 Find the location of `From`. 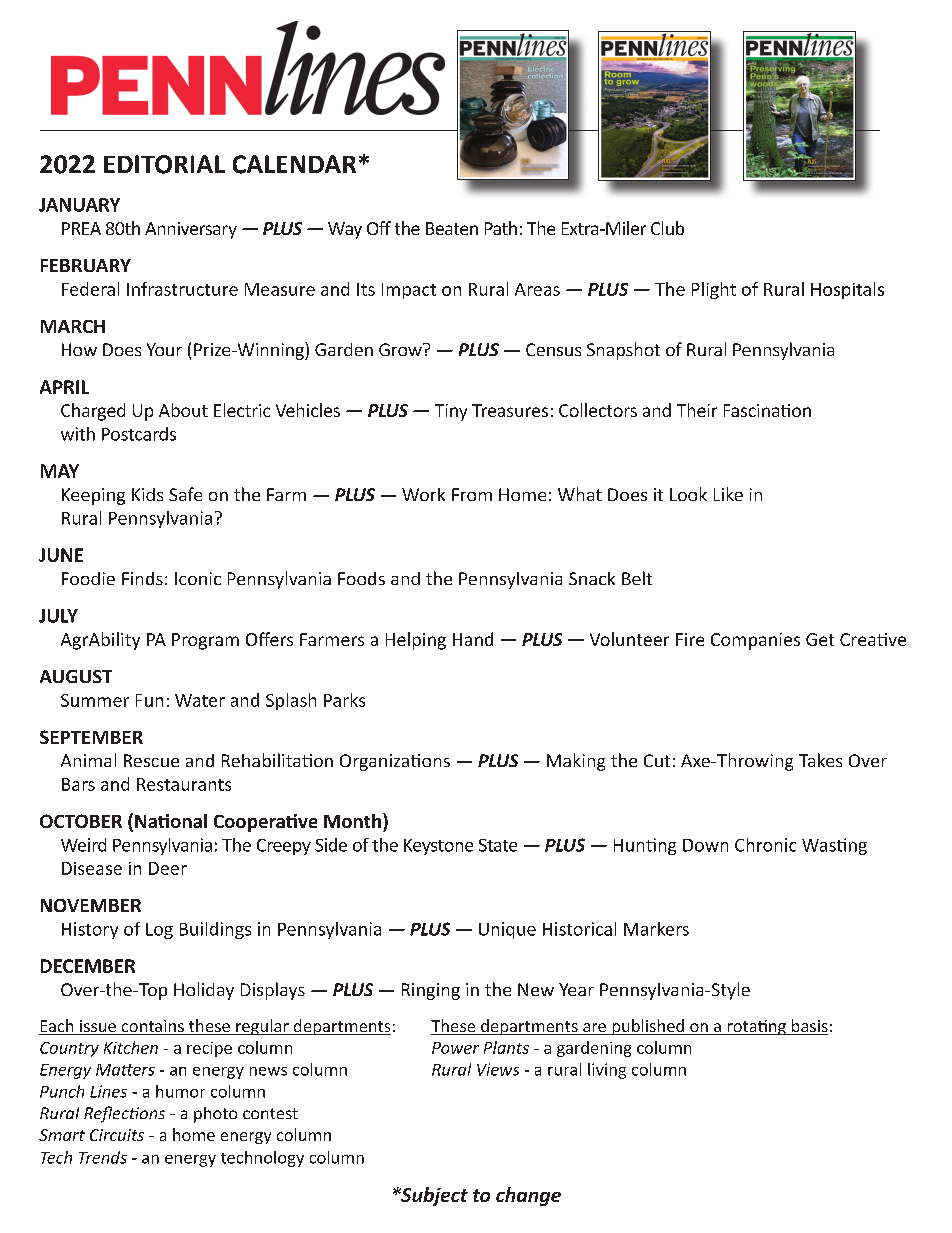

From is located at coordinates (472, 494).
